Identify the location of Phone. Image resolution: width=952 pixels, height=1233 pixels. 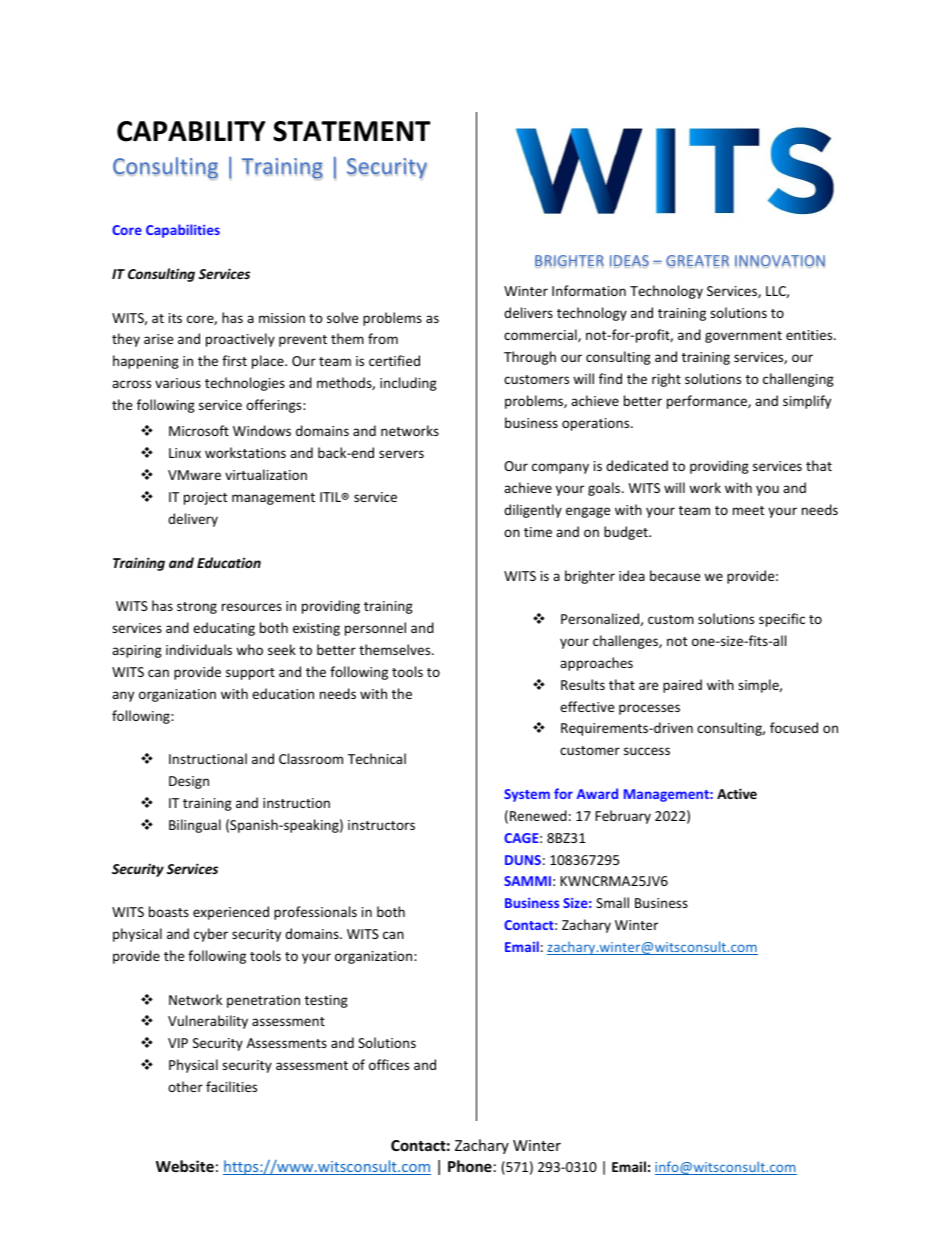
(470, 1166).
